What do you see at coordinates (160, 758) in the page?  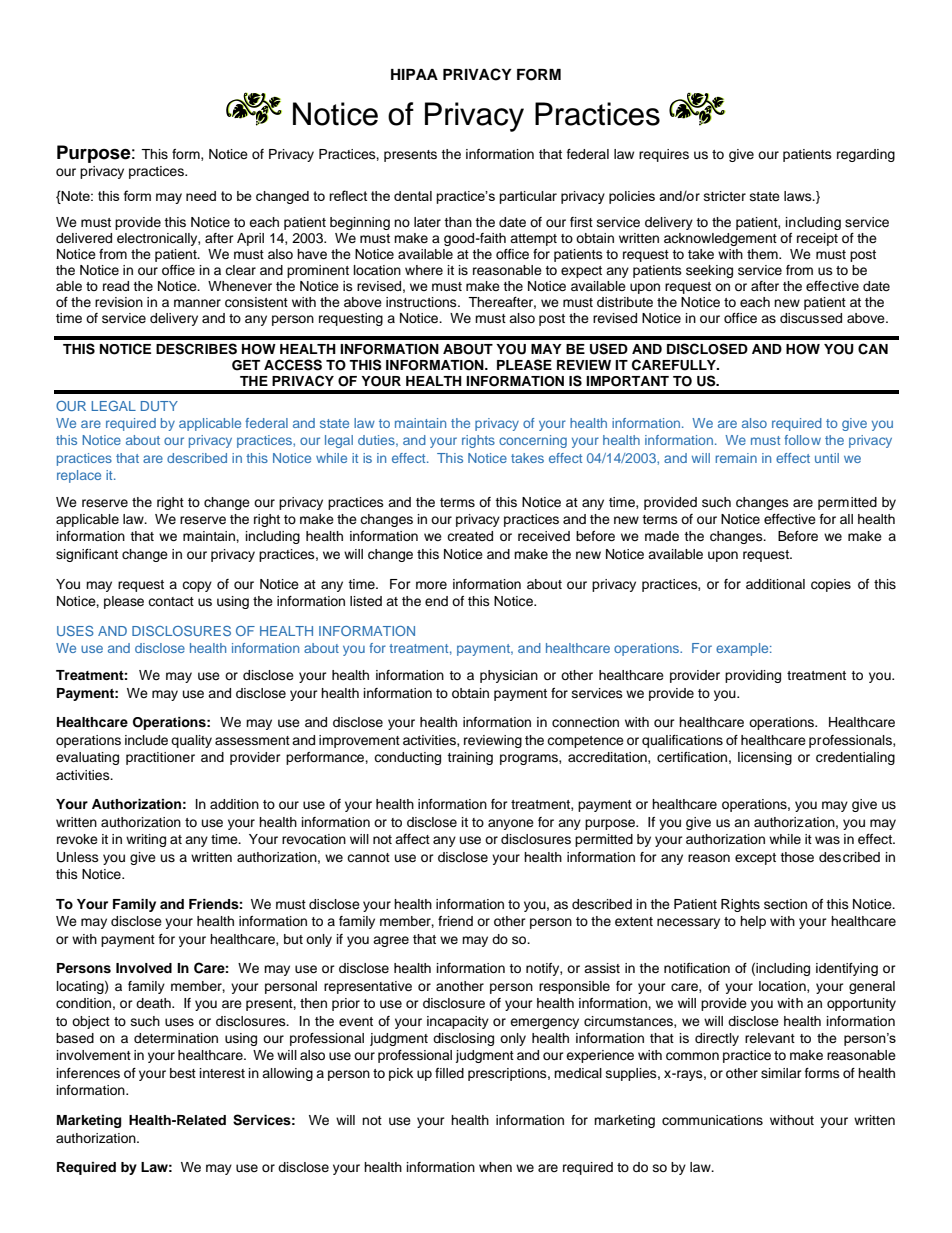 I see `practitioner` at bounding box center [160, 758].
